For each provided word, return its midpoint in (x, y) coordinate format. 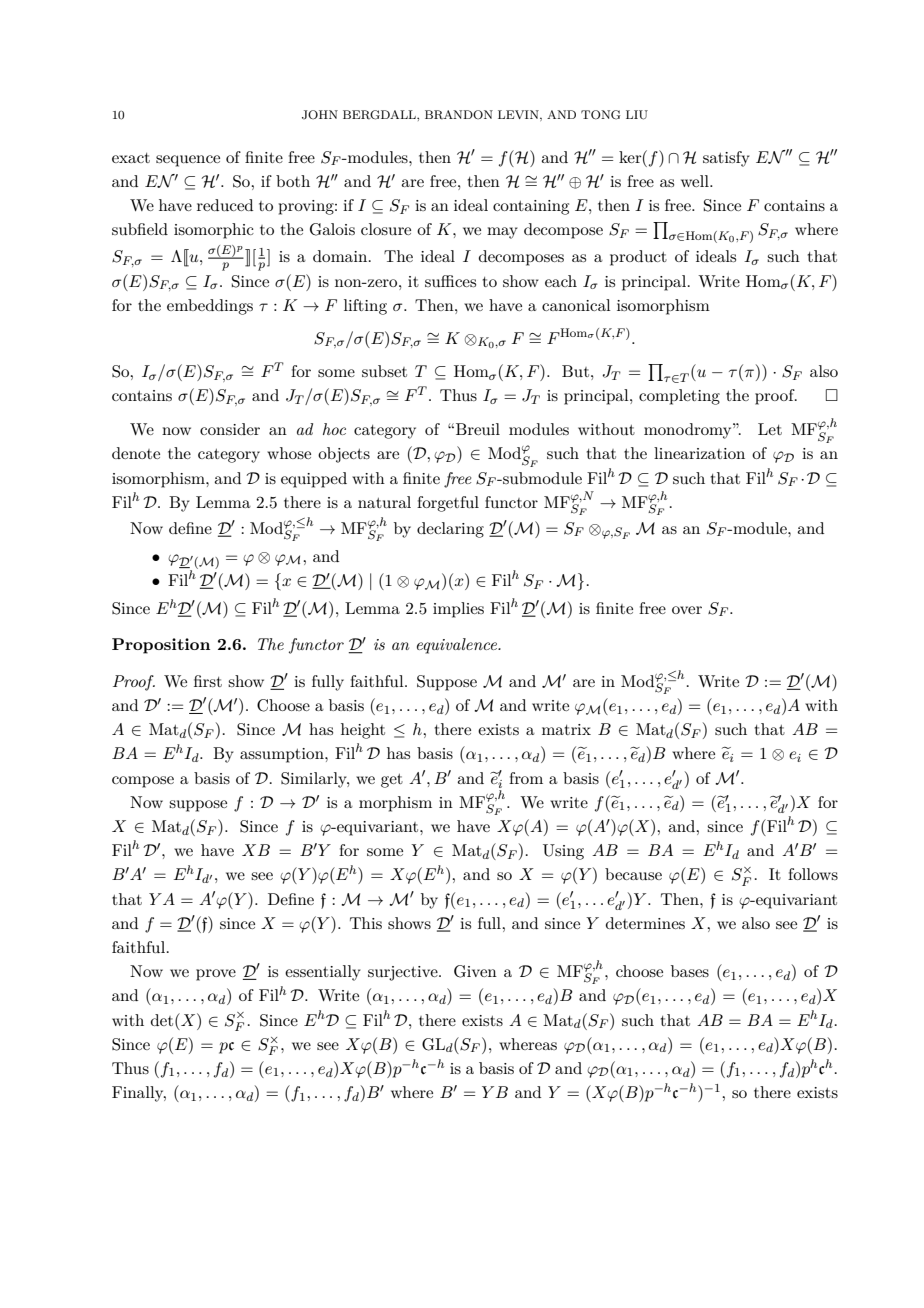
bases (690, 971)
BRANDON (459, 115)
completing (679, 397)
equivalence (458, 646)
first (208, 681)
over (687, 610)
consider (230, 429)
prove (216, 975)
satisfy (726, 159)
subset (384, 371)
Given (475, 971)
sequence (188, 161)
